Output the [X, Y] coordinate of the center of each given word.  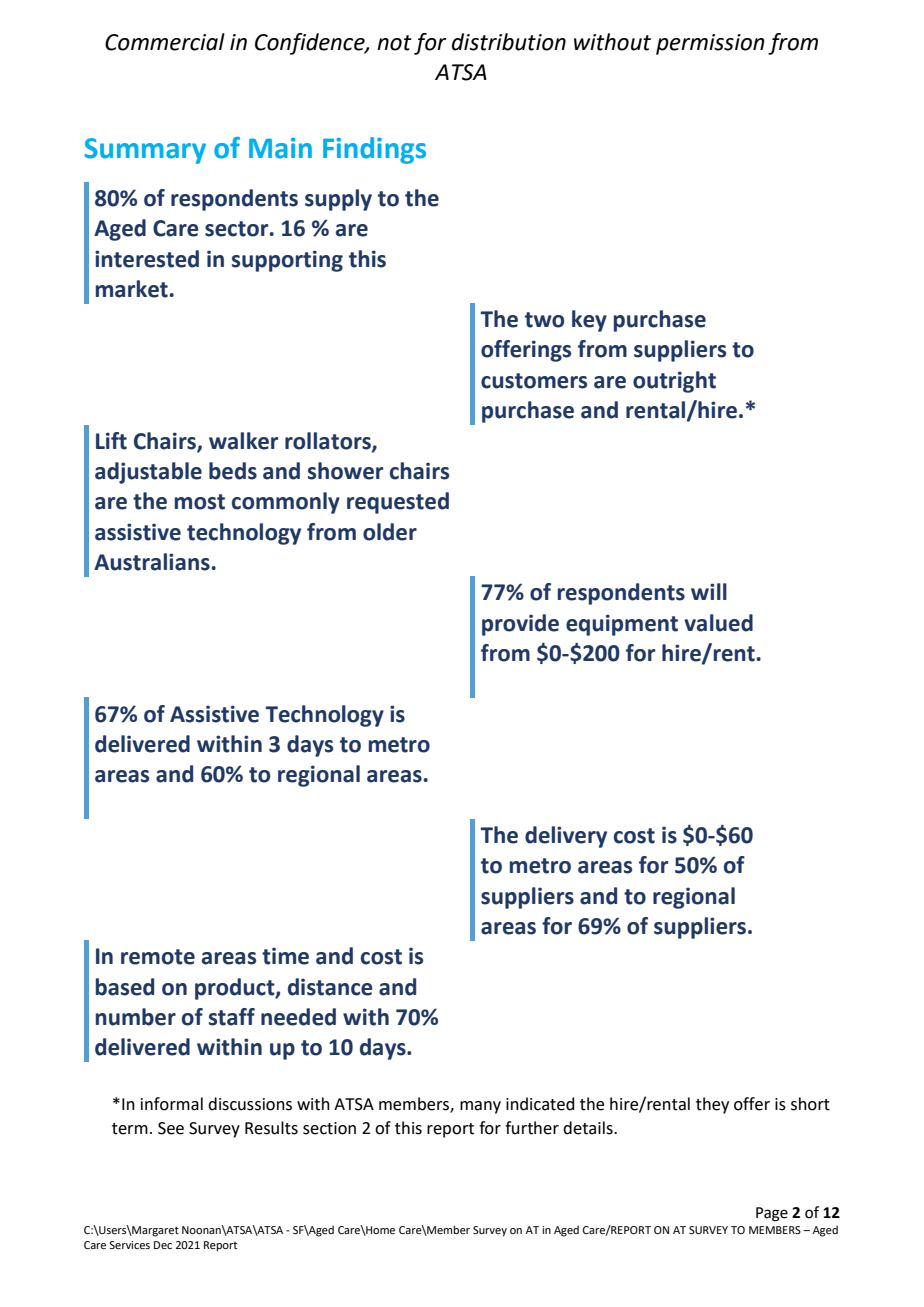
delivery [566, 837]
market [132, 289]
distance [330, 987]
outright [674, 382]
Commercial [165, 42]
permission [710, 44]
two [544, 320]
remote [158, 957]
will [709, 591]
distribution [509, 42]
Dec [163, 1245]
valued [718, 623]
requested [398, 503]
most [200, 502]
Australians [152, 562]
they [712, 1105]
